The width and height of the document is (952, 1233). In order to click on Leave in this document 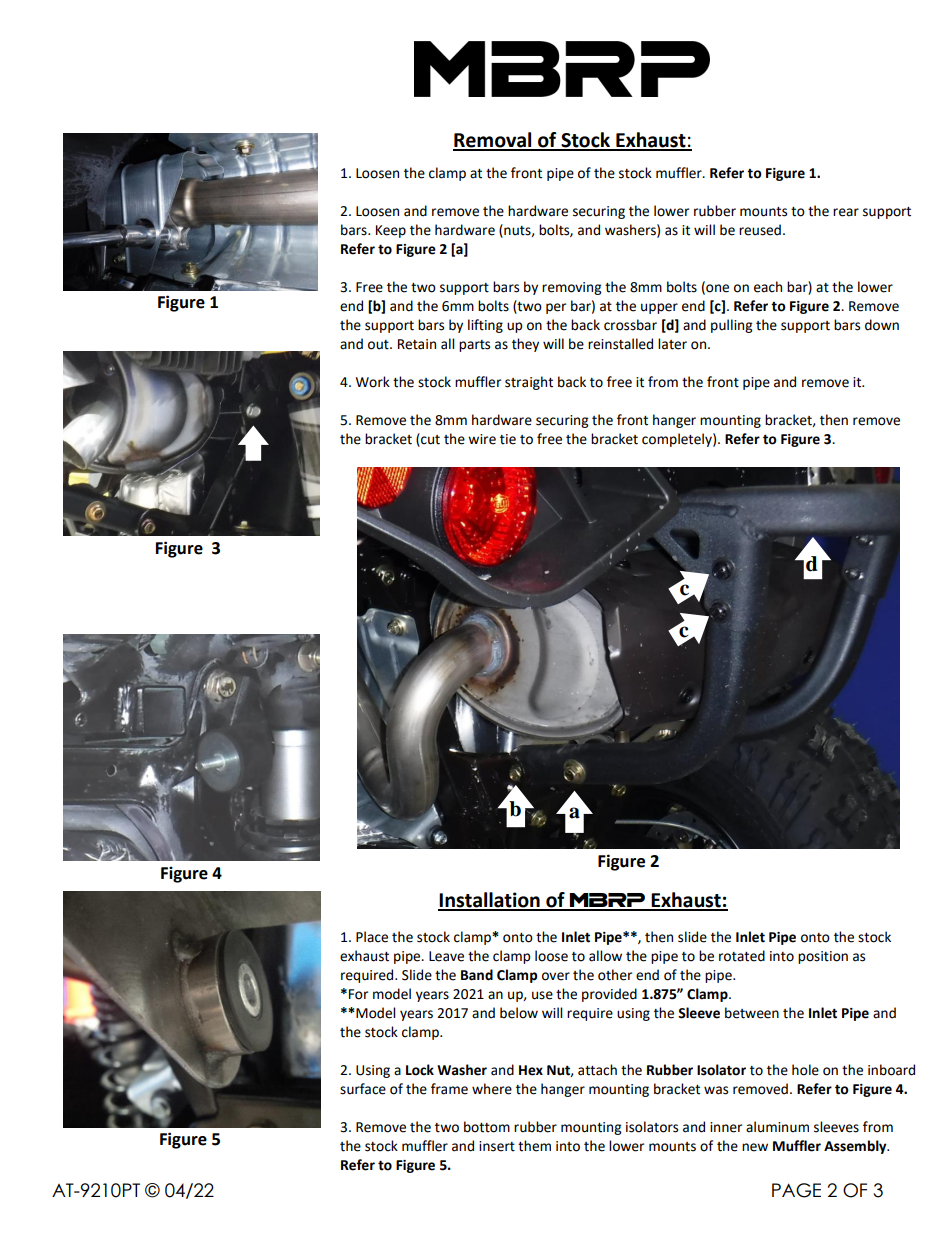, I will do `click(446, 956)`.
